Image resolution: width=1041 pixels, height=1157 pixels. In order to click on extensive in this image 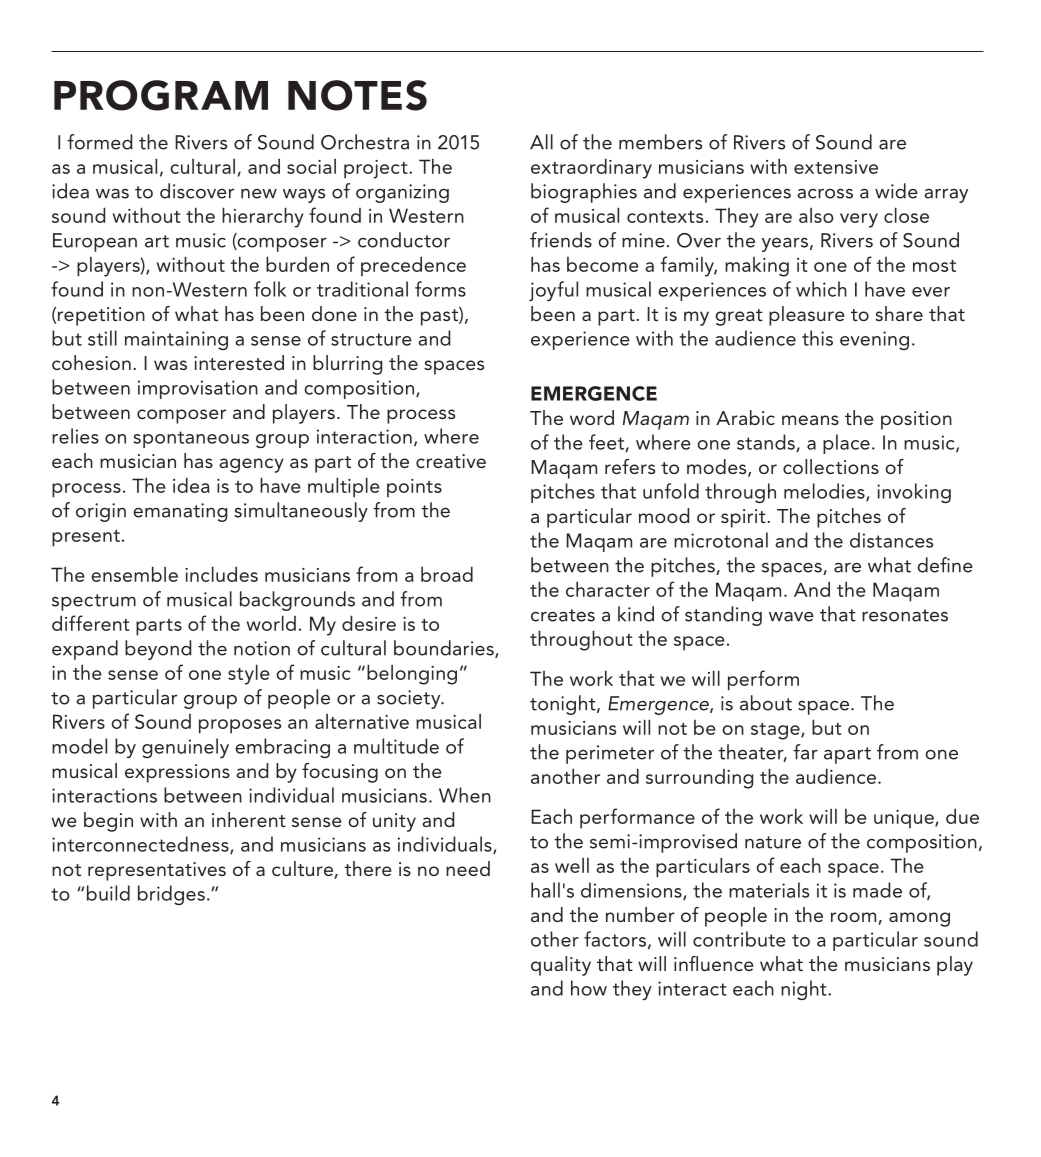, I will do `click(836, 167)`.
